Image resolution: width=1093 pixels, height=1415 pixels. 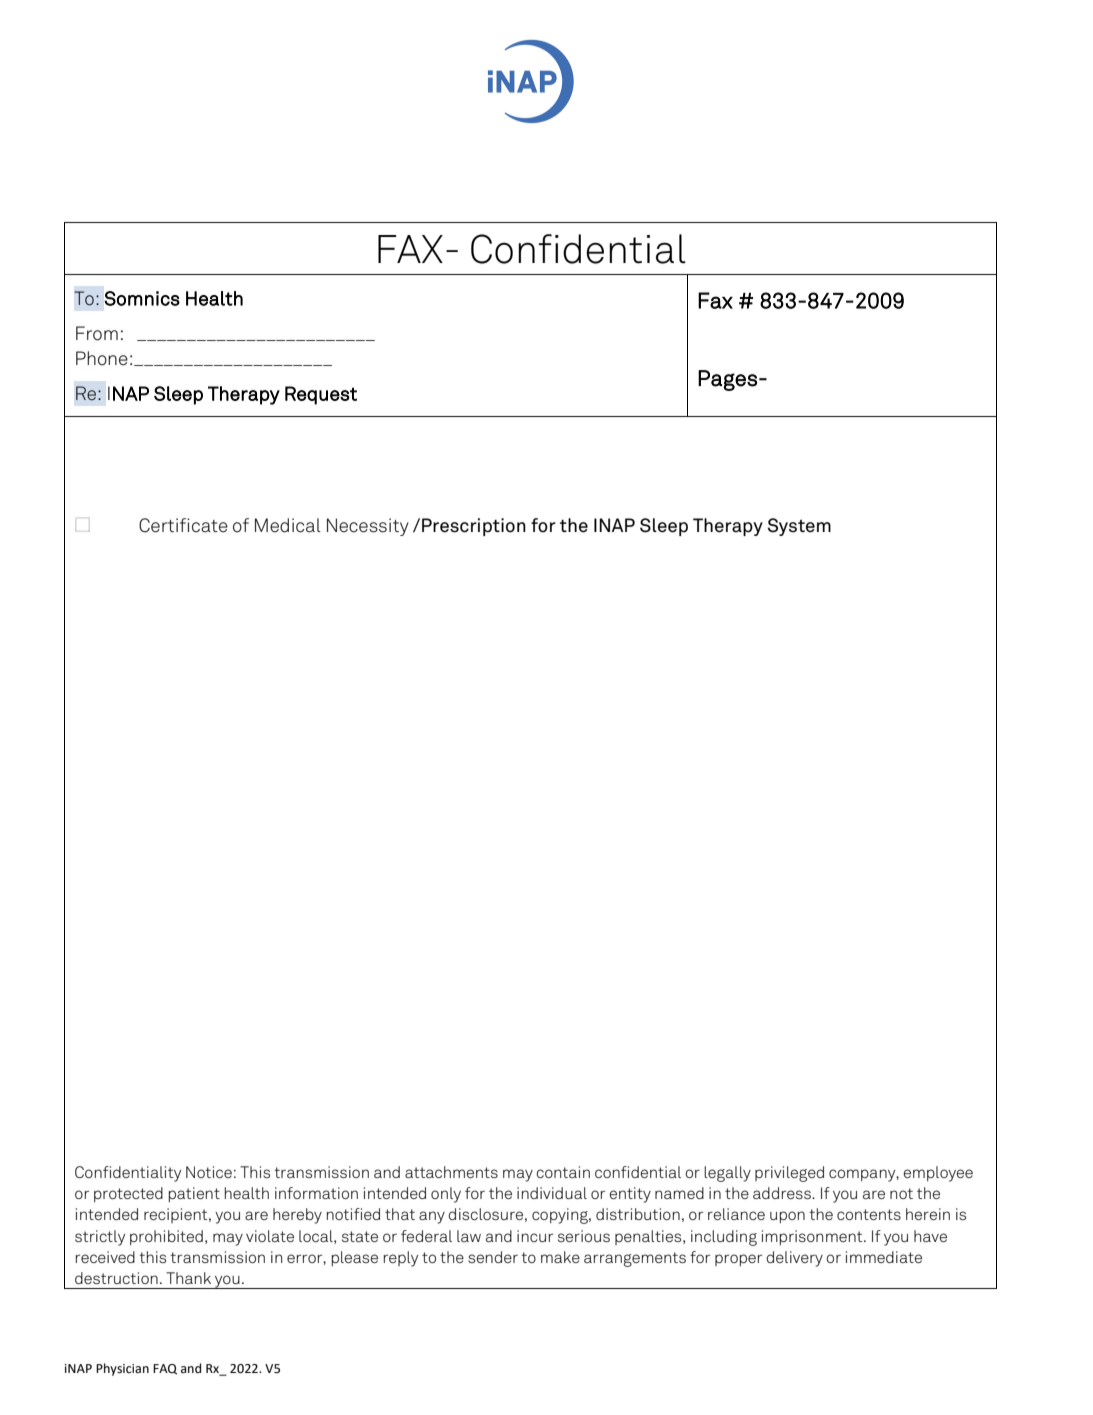 I want to click on Request, so click(x=321, y=395).
